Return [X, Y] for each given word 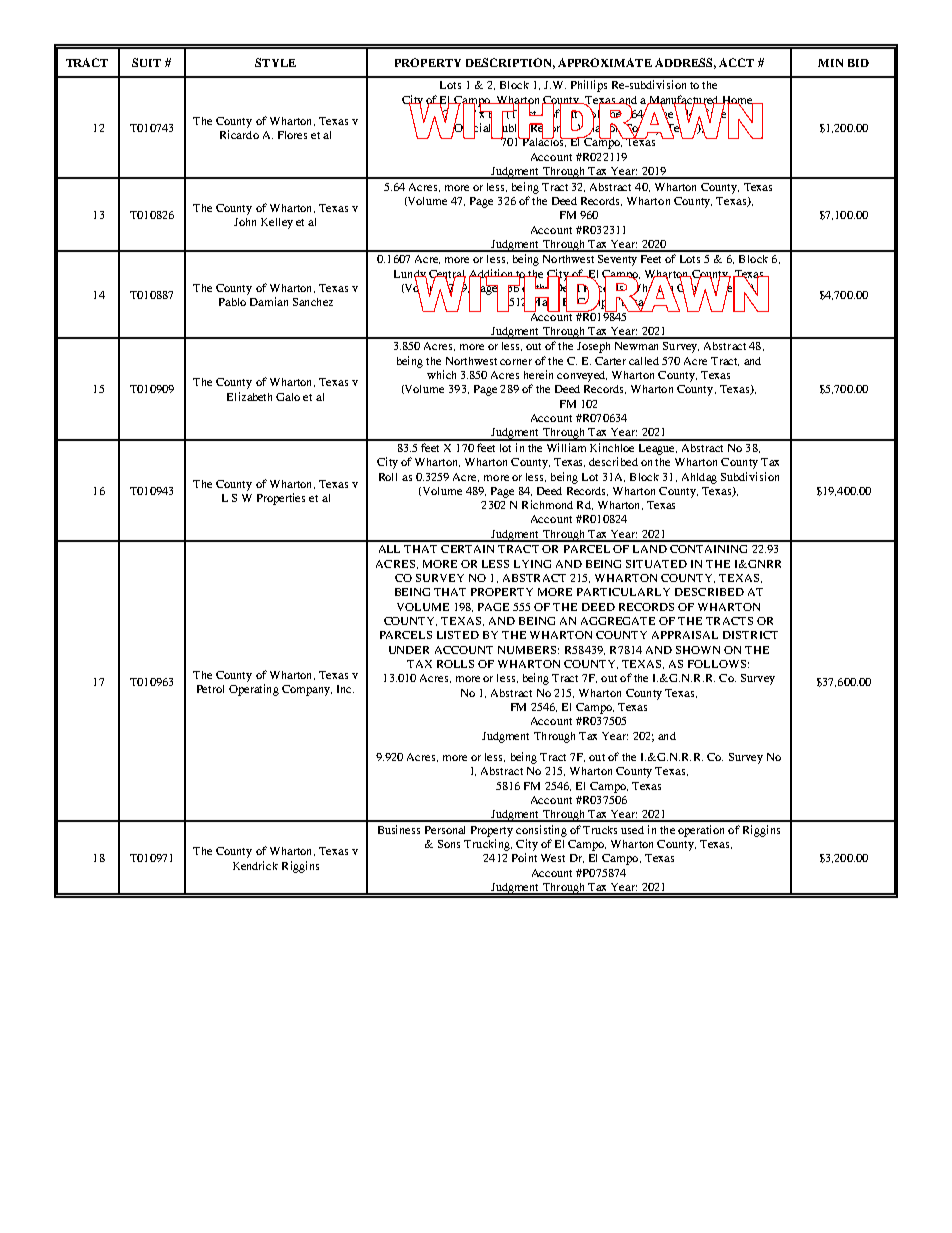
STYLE [275, 62]
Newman [636, 346]
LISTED [458, 635]
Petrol [210, 689]
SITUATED [656, 564]
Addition [492, 274]
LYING [532, 564]
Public [510, 128]
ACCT [736, 62]
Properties [281, 499]
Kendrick [255, 865]
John [245, 222]
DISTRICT [750, 635]
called [644, 361]
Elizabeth [249, 396]
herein [538, 374]
